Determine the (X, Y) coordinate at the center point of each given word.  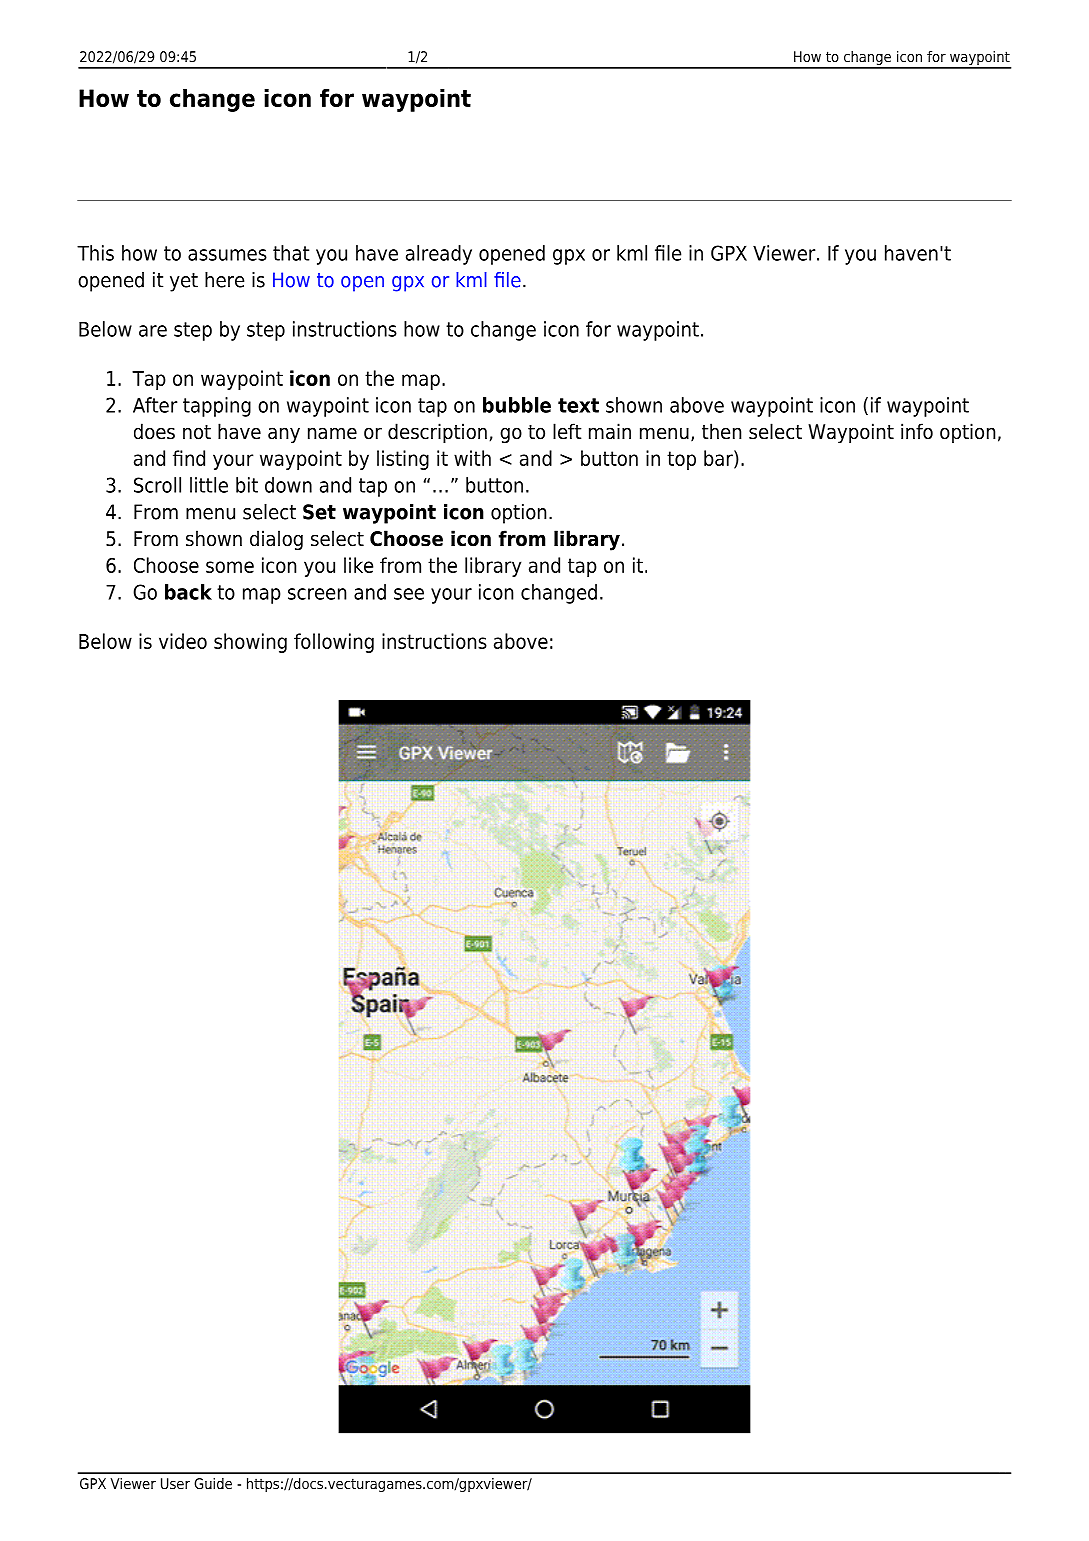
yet (184, 282)
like (358, 565)
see (409, 594)
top (681, 460)
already (439, 255)
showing (250, 643)
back (188, 592)
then (721, 431)
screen (317, 594)
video (183, 641)
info (917, 431)
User (175, 1483)
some (230, 567)
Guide (213, 1483)
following (334, 643)
